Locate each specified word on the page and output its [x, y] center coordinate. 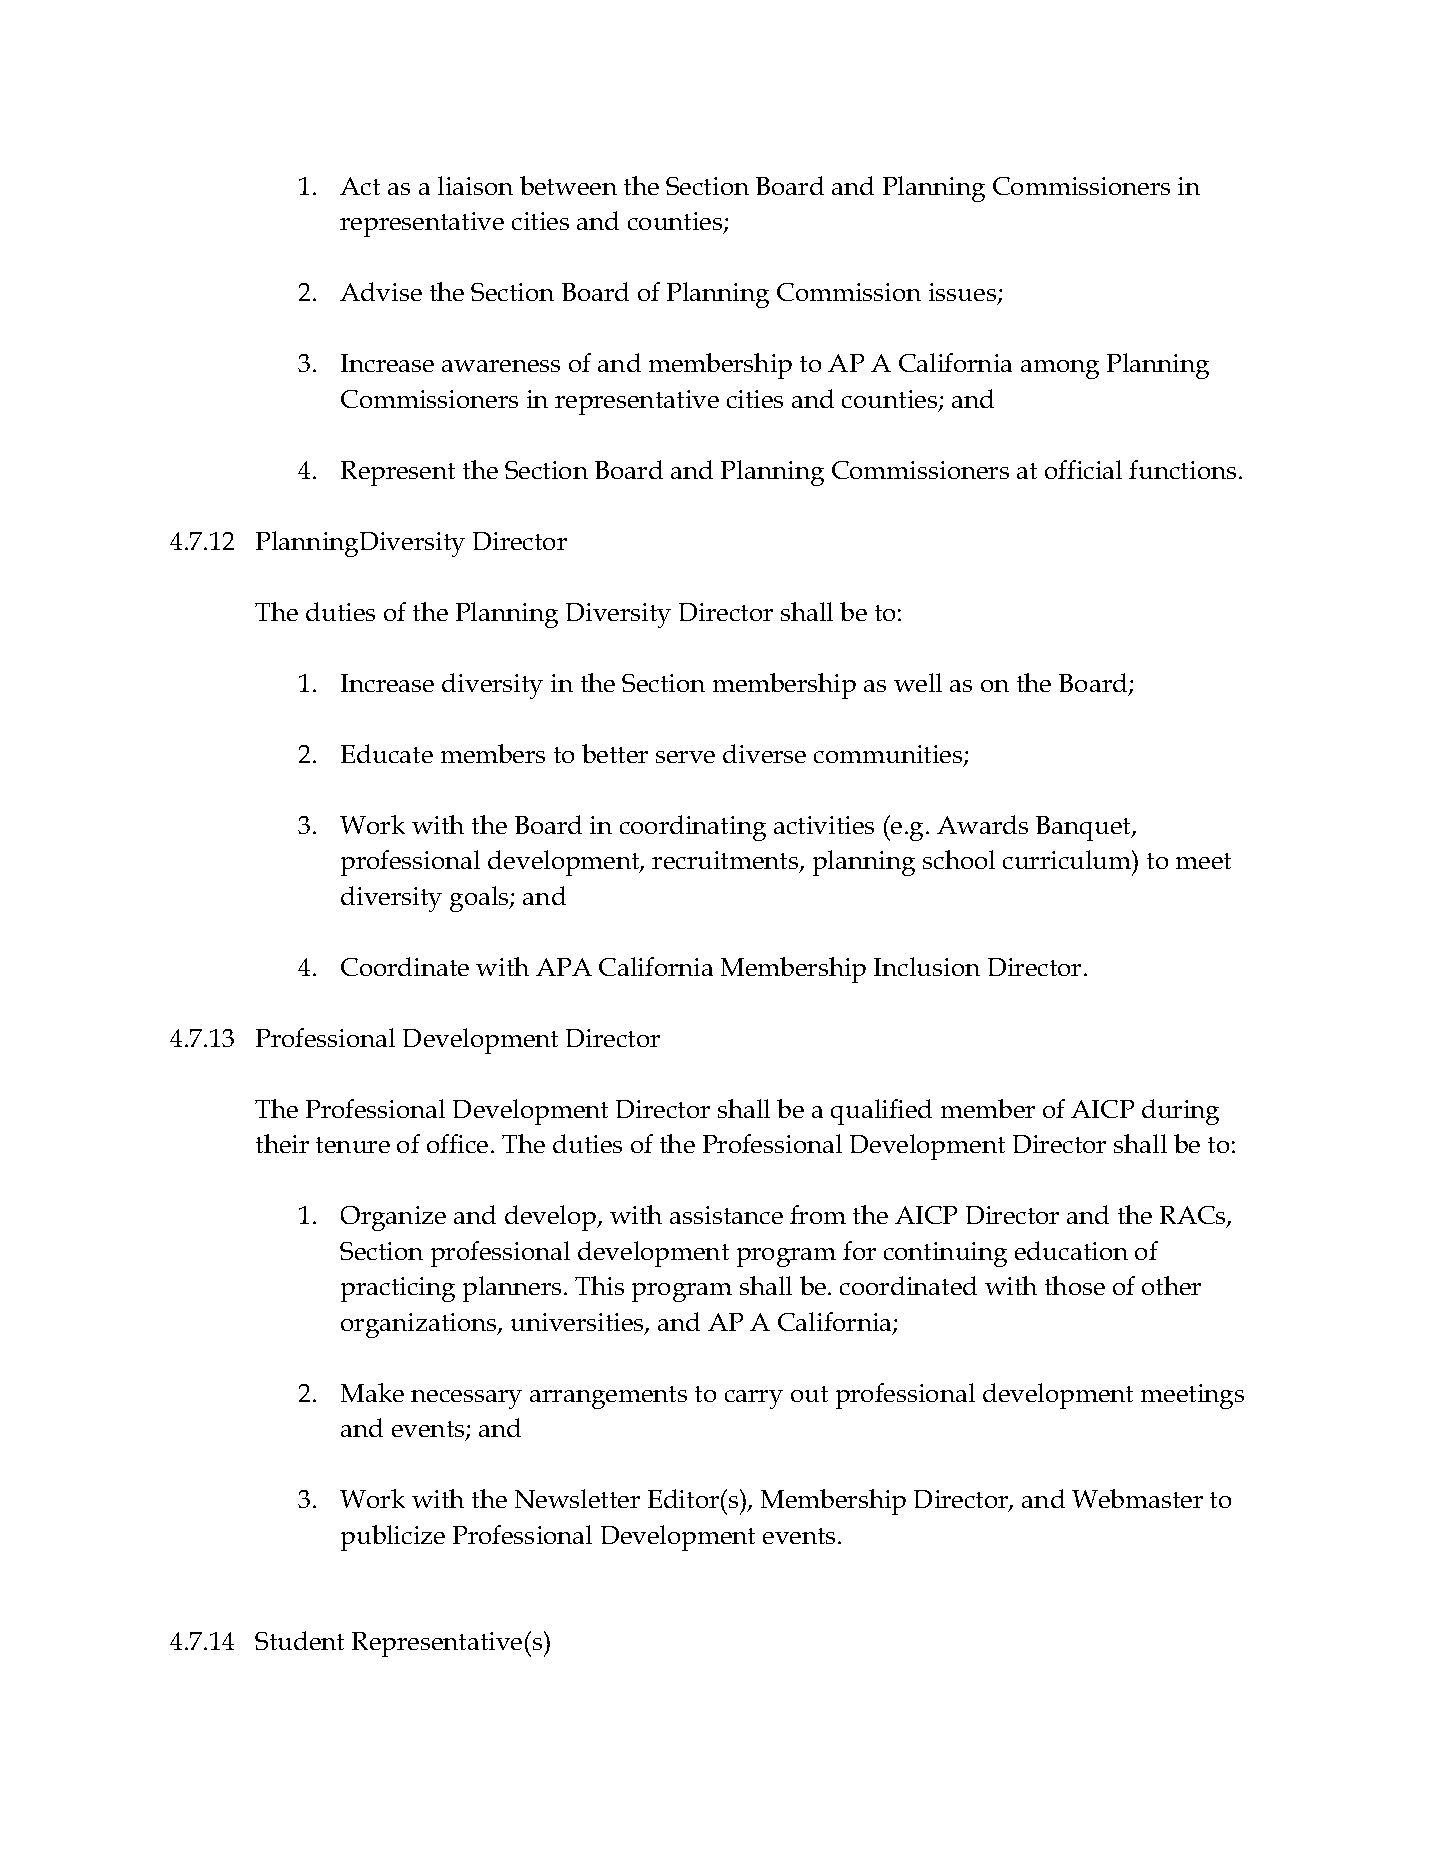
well [918, 682]
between [568, 185]
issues [964, 294]
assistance [726, 1215]
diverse [764, 753]
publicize [393, 1538]
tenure [353, 1145]
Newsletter [577, 1498]
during [1180, 1112]
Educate [387, 753]
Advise [381, 291]
